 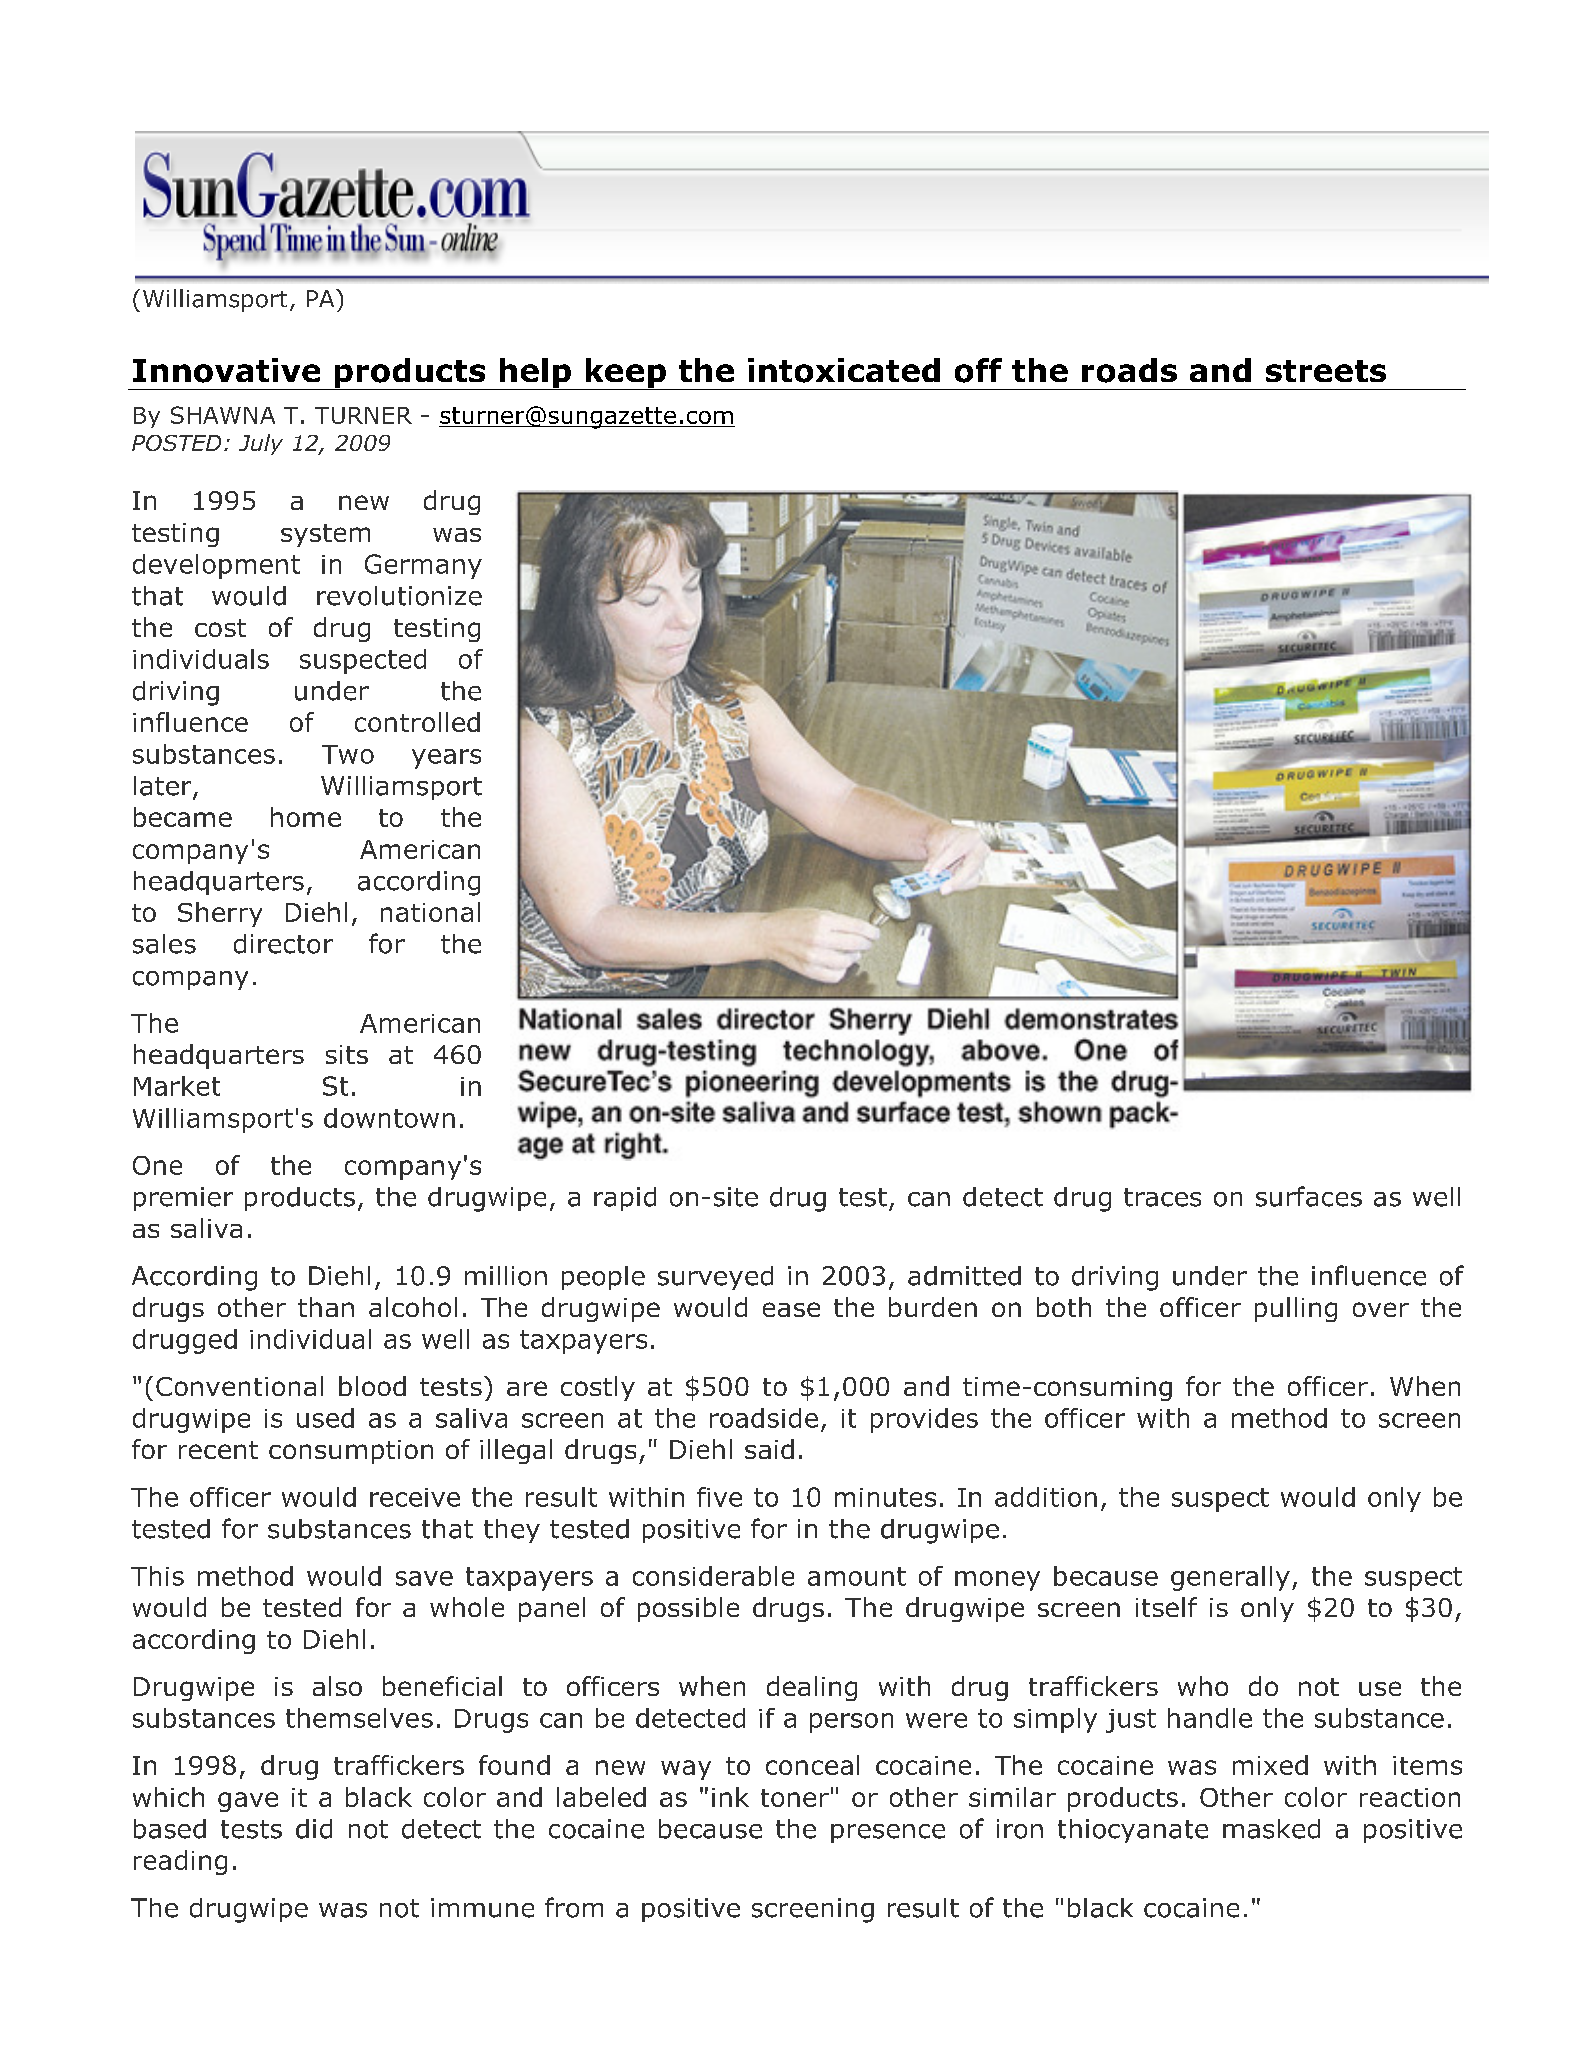 I want to click on said, so click(x=769, y=1449).
